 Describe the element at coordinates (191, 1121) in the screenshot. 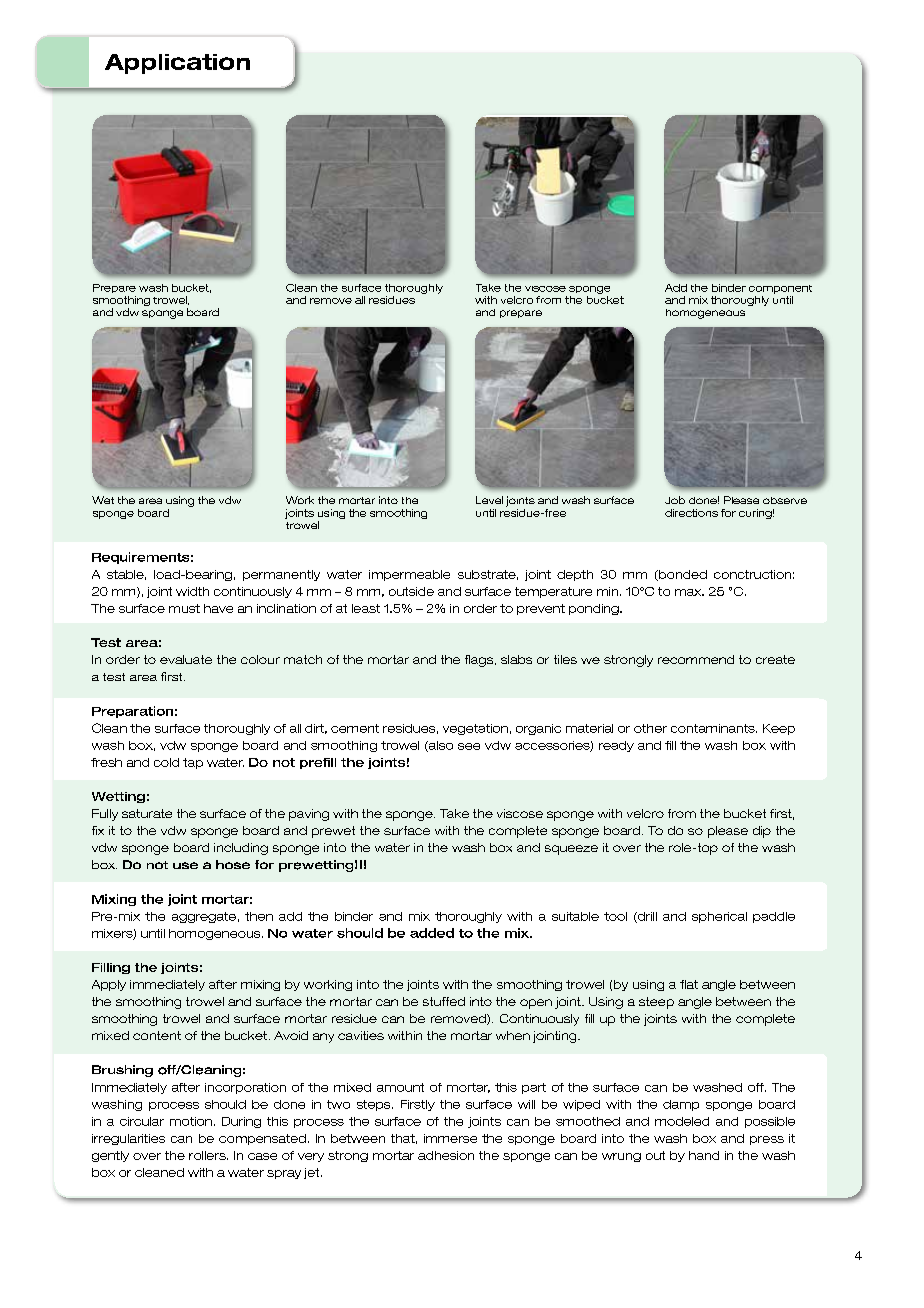

I see `motion` at that location.
